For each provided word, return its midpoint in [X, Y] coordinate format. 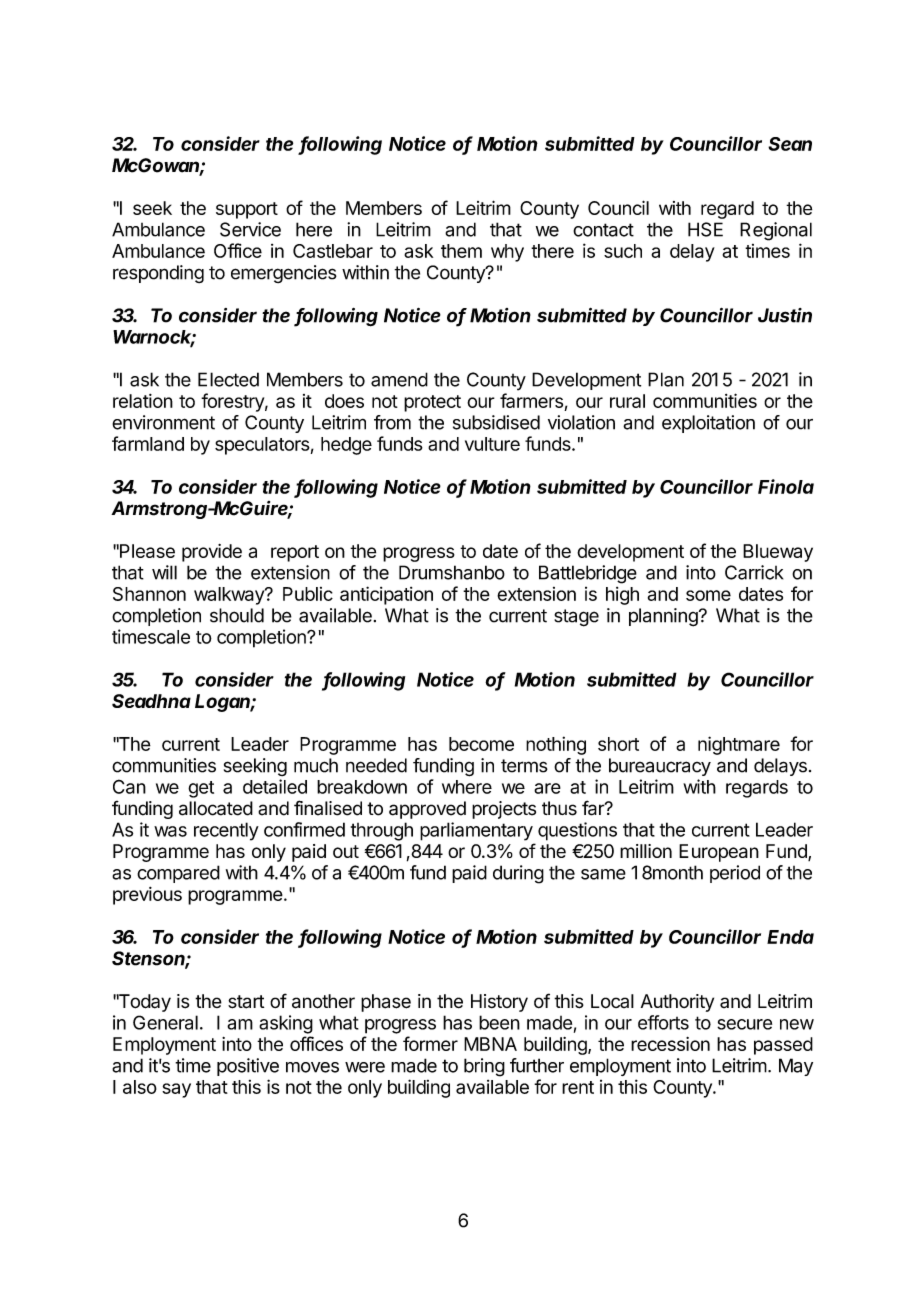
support [247, 210]
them [461, 251]
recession [670, 1044]
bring [484, 1067]
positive [248, 1067]
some [708, 595]
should [237, 615]
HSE [705, 229]
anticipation [386, 595]
